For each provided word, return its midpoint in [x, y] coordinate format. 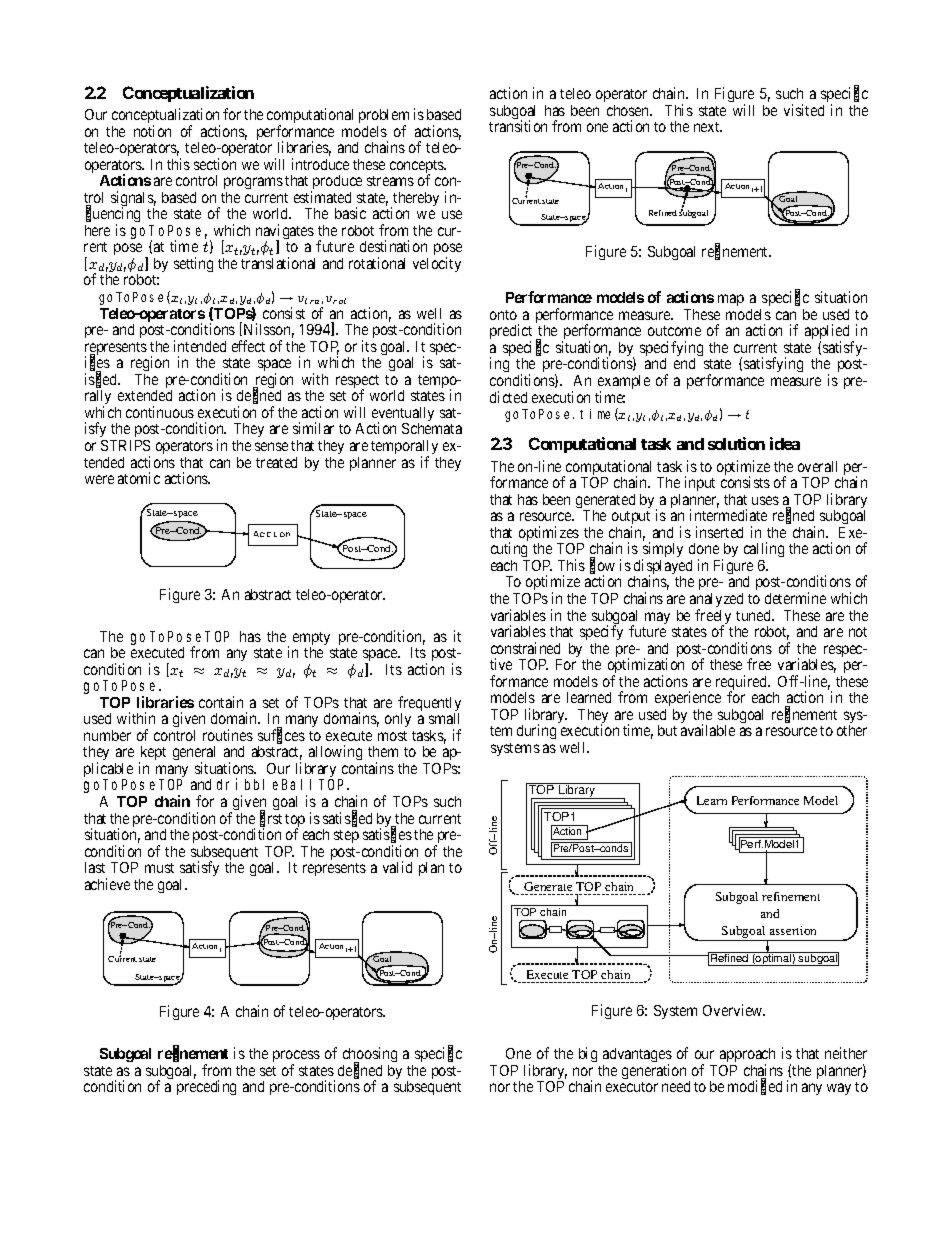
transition [518, 126]
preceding [206, 1087]
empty [311, 640]
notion [152, 131]
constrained [525, 648]
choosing [370, 1056]
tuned [755, 615]
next [708, 127]
